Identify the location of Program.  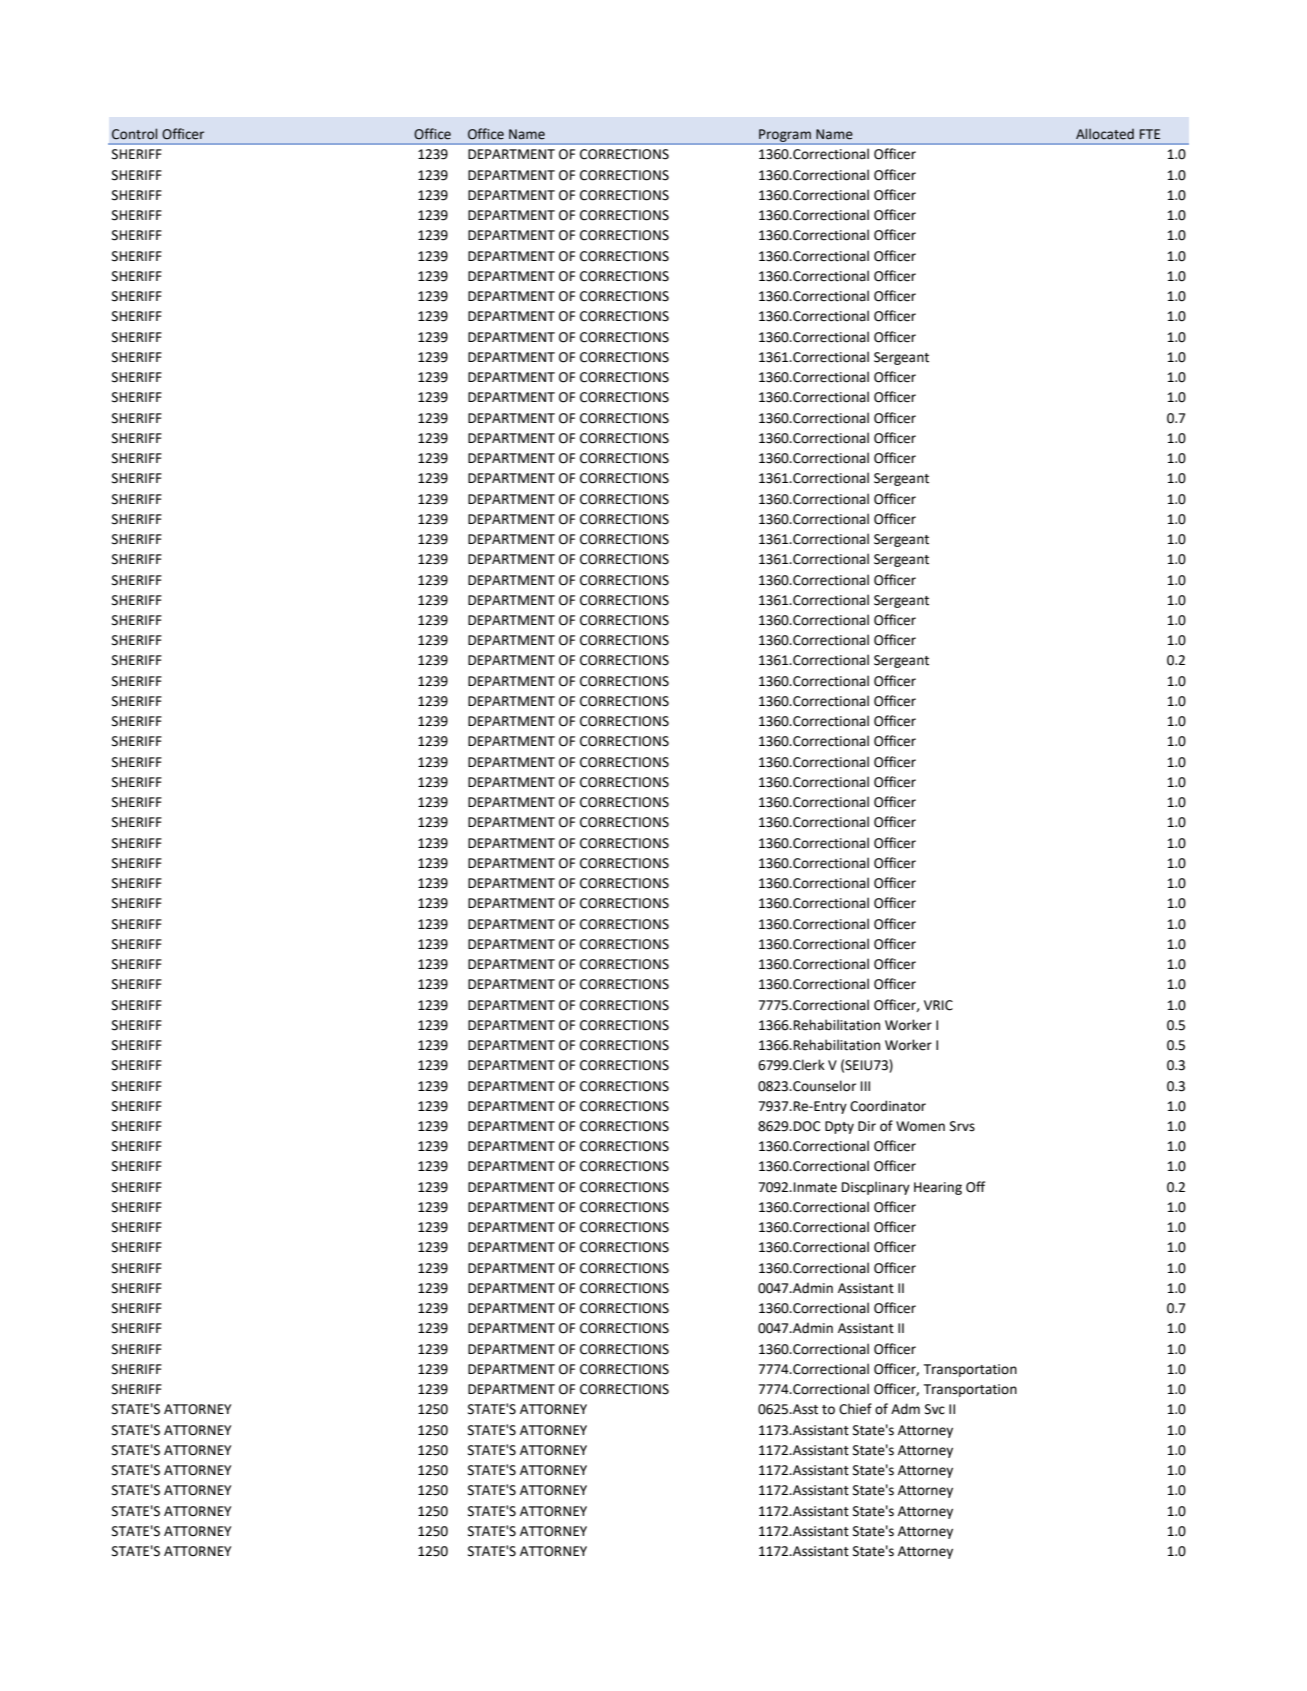
(785, 136).
